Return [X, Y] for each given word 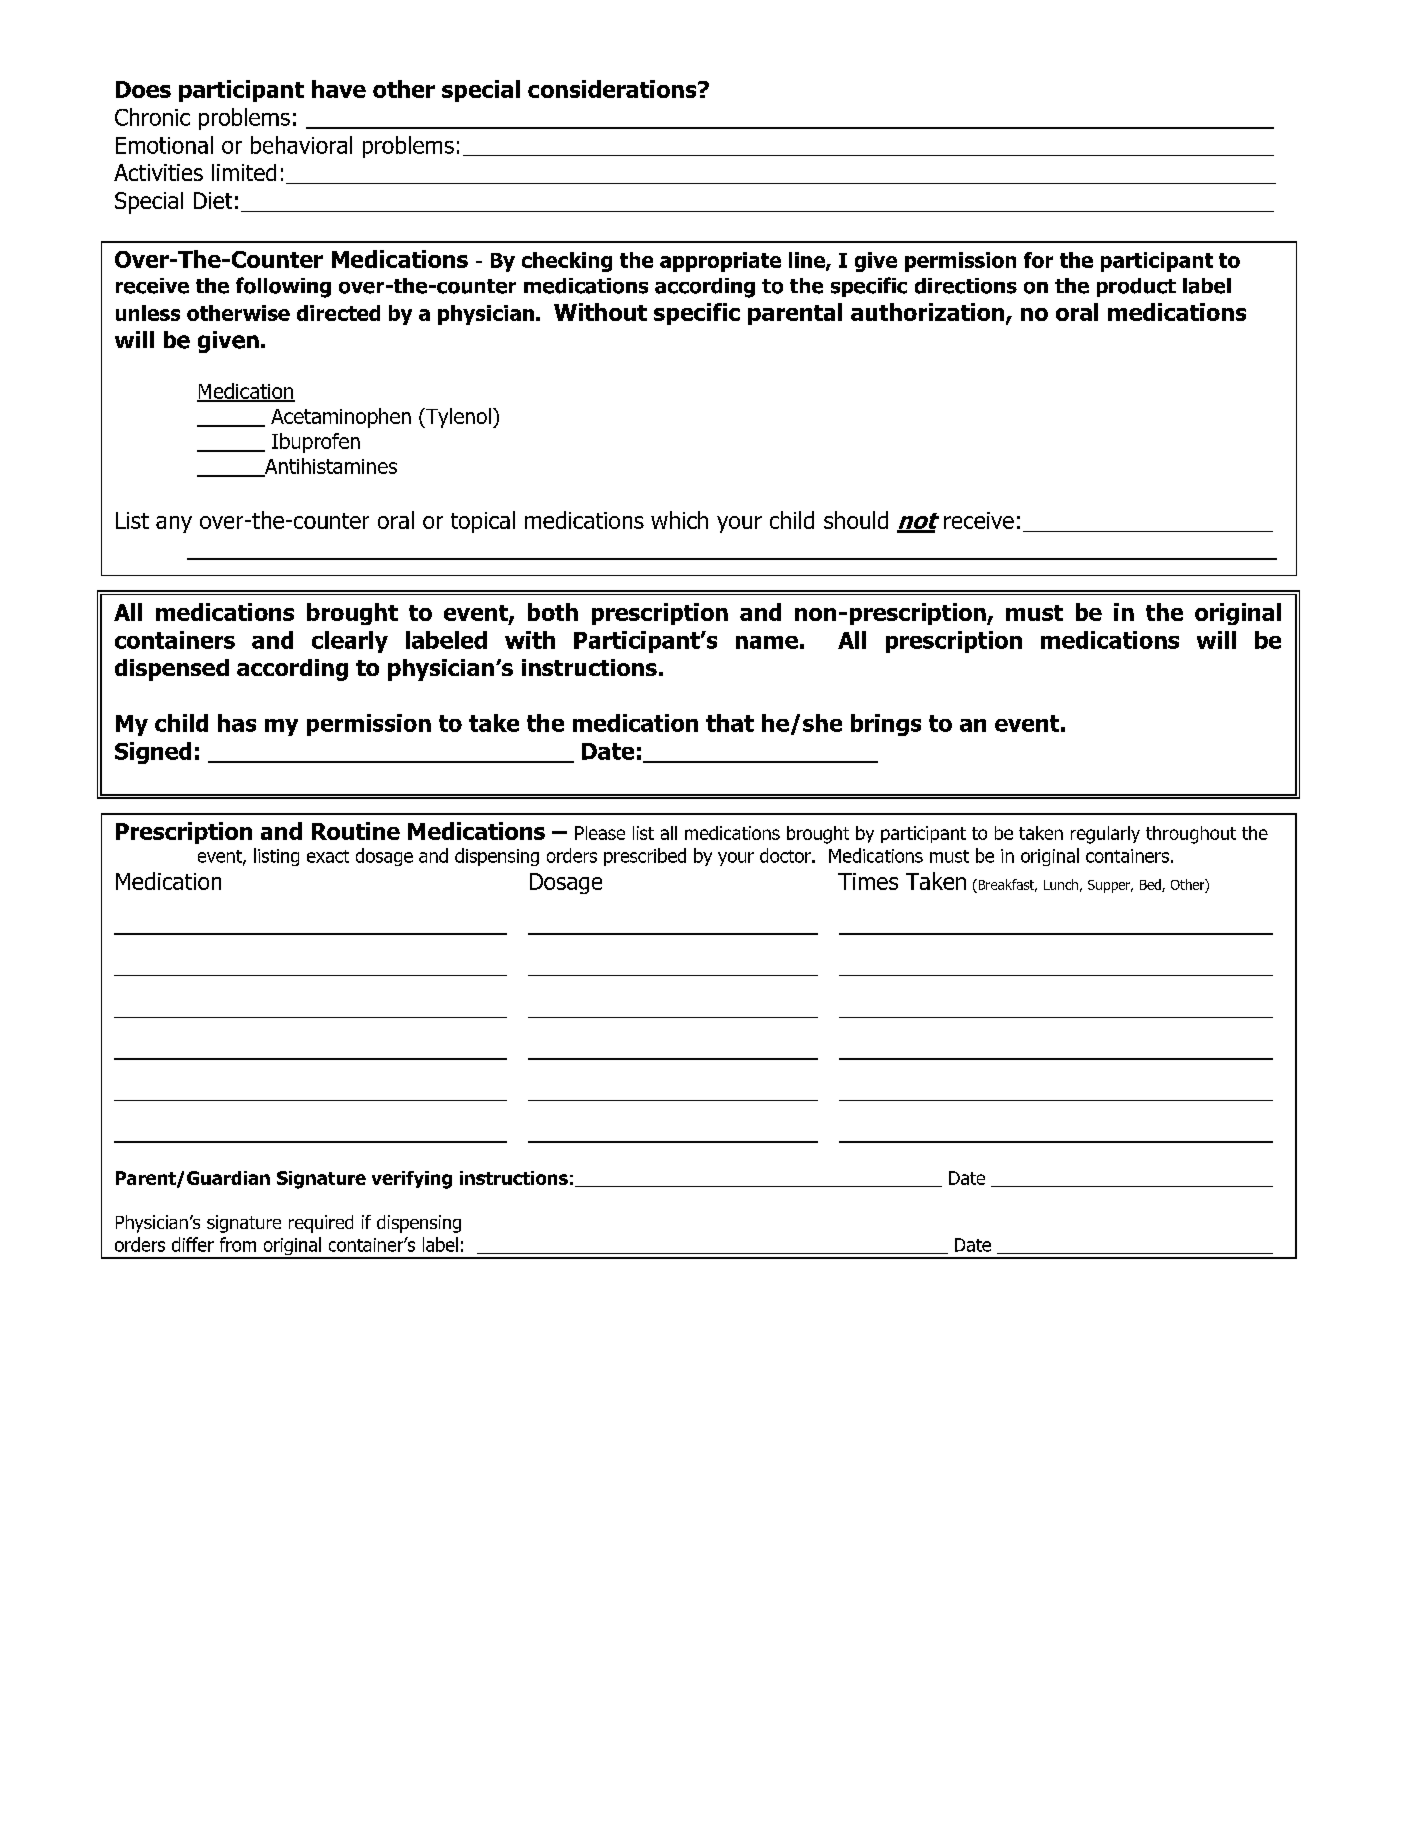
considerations [613, 89]
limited [244, 172]
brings [886, 725]
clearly [350, 642]
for [1038, 260]
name [767, 642]
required [321, 1224]
